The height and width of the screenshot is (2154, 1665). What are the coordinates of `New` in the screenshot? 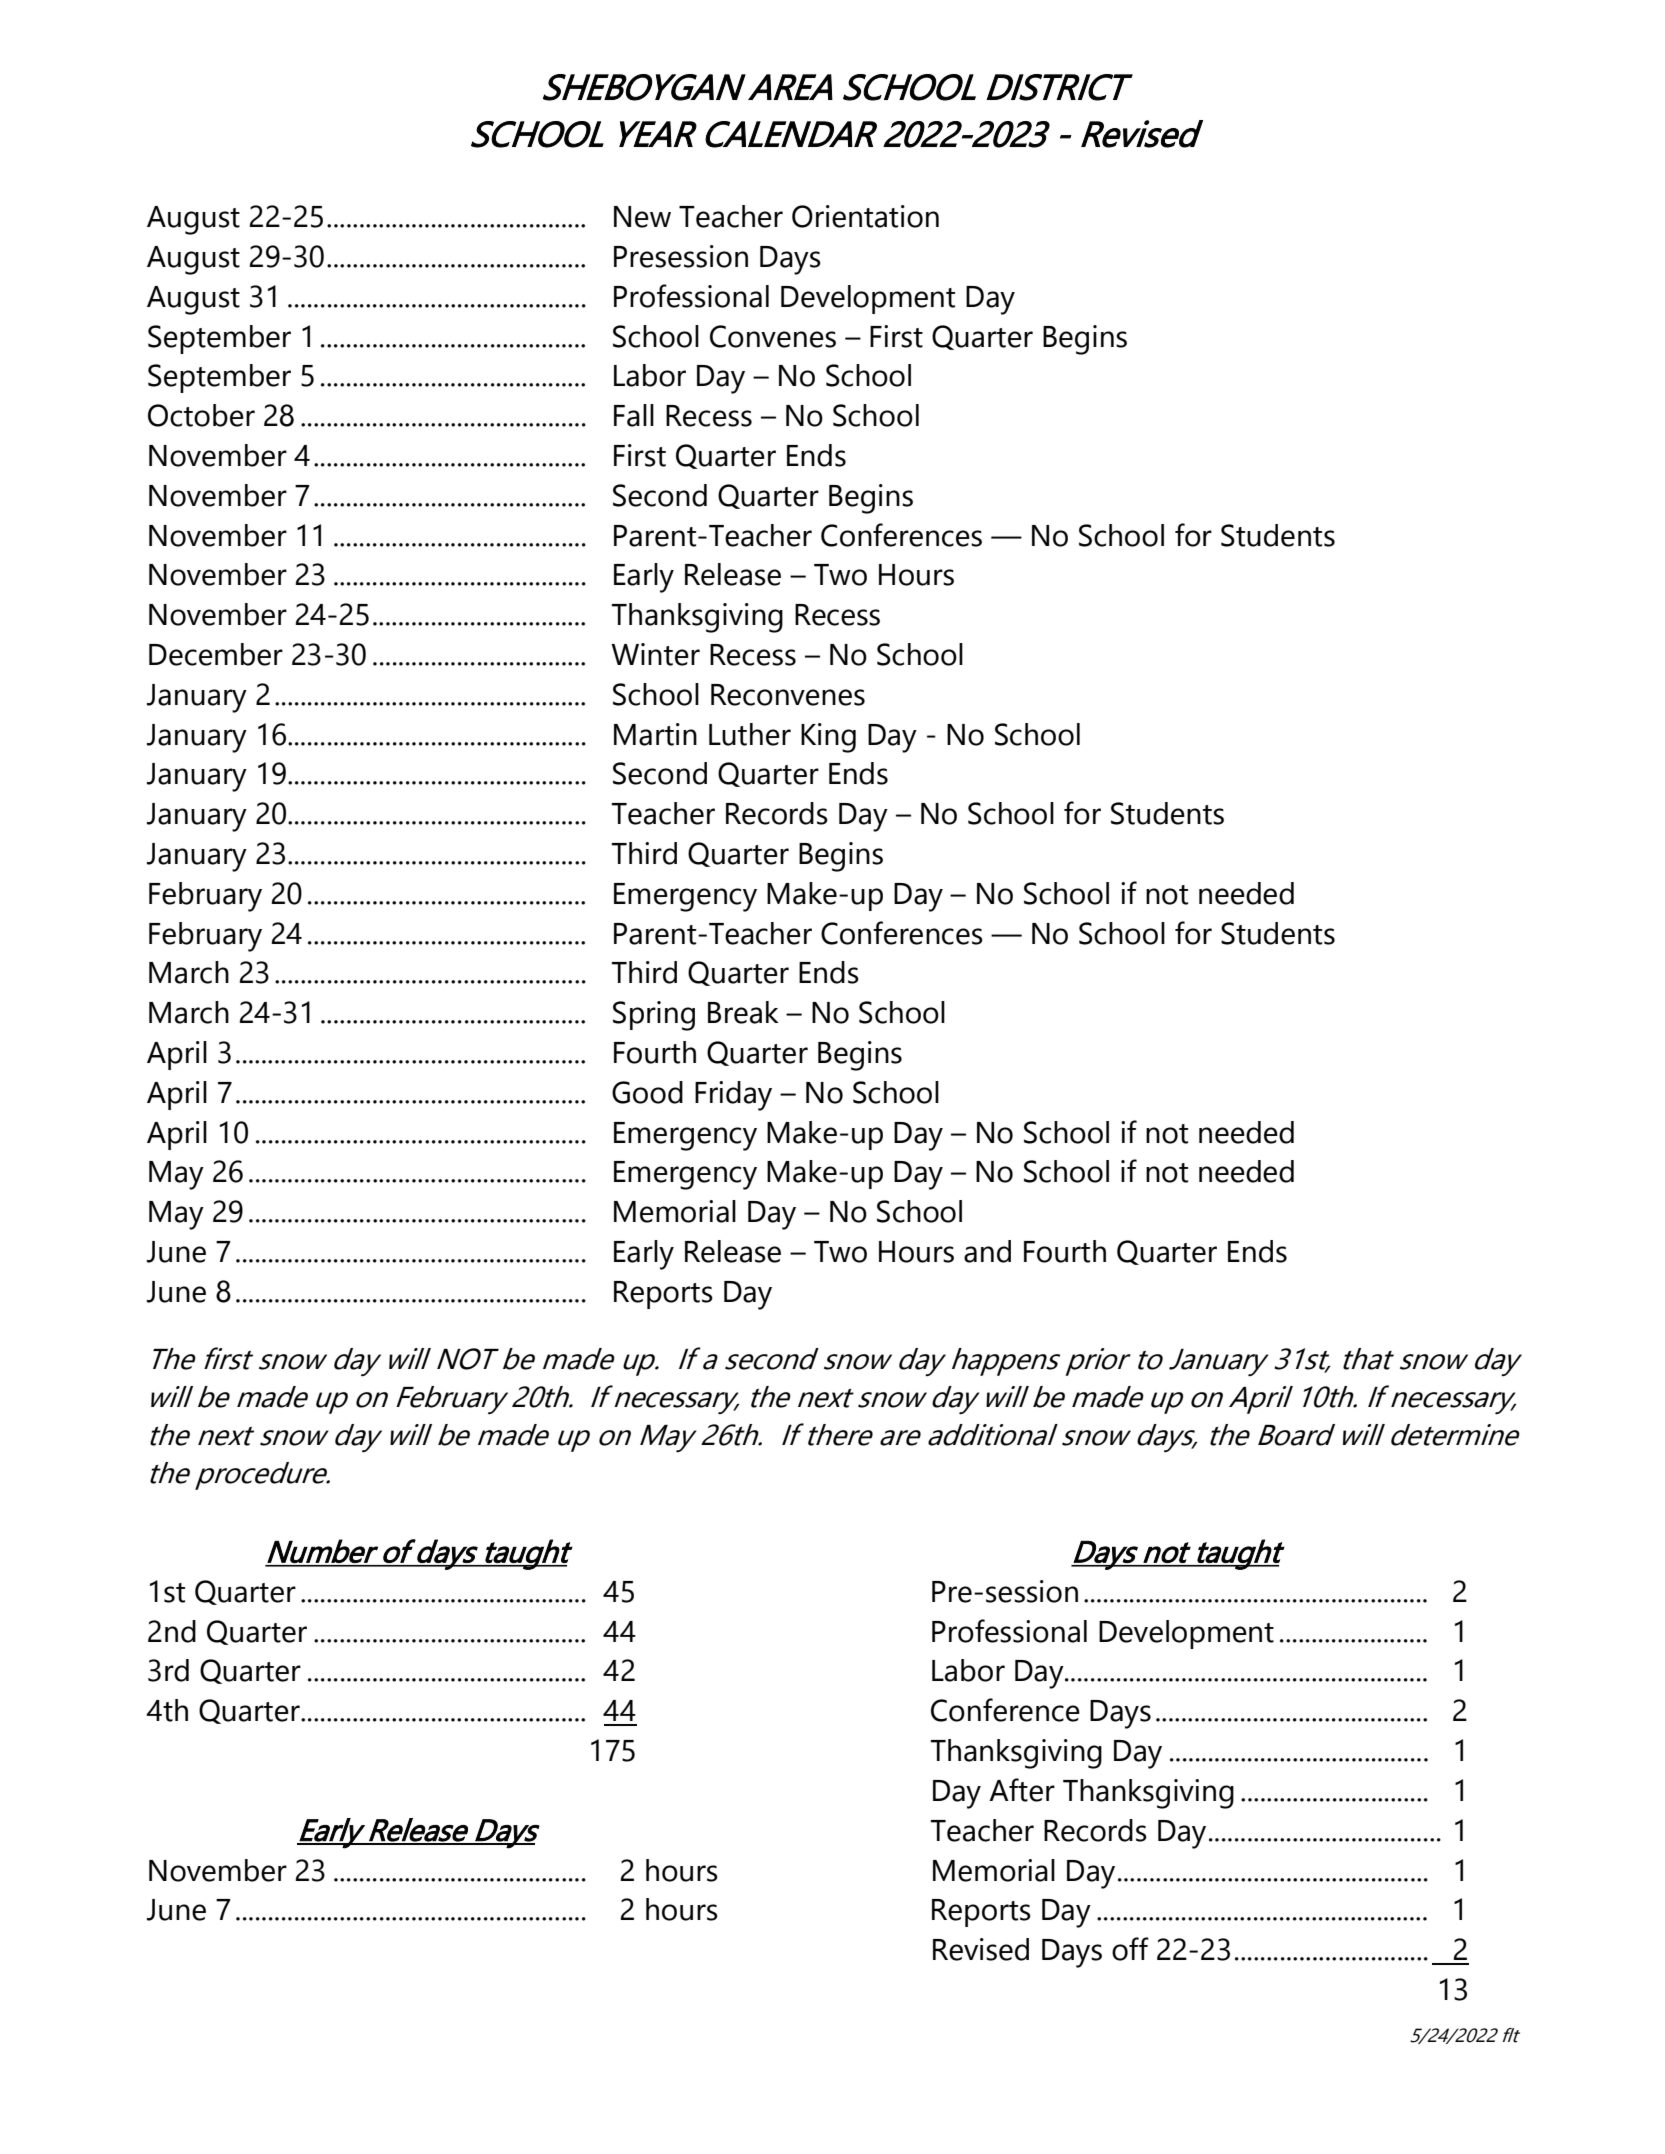 It's located at (642, 217).
